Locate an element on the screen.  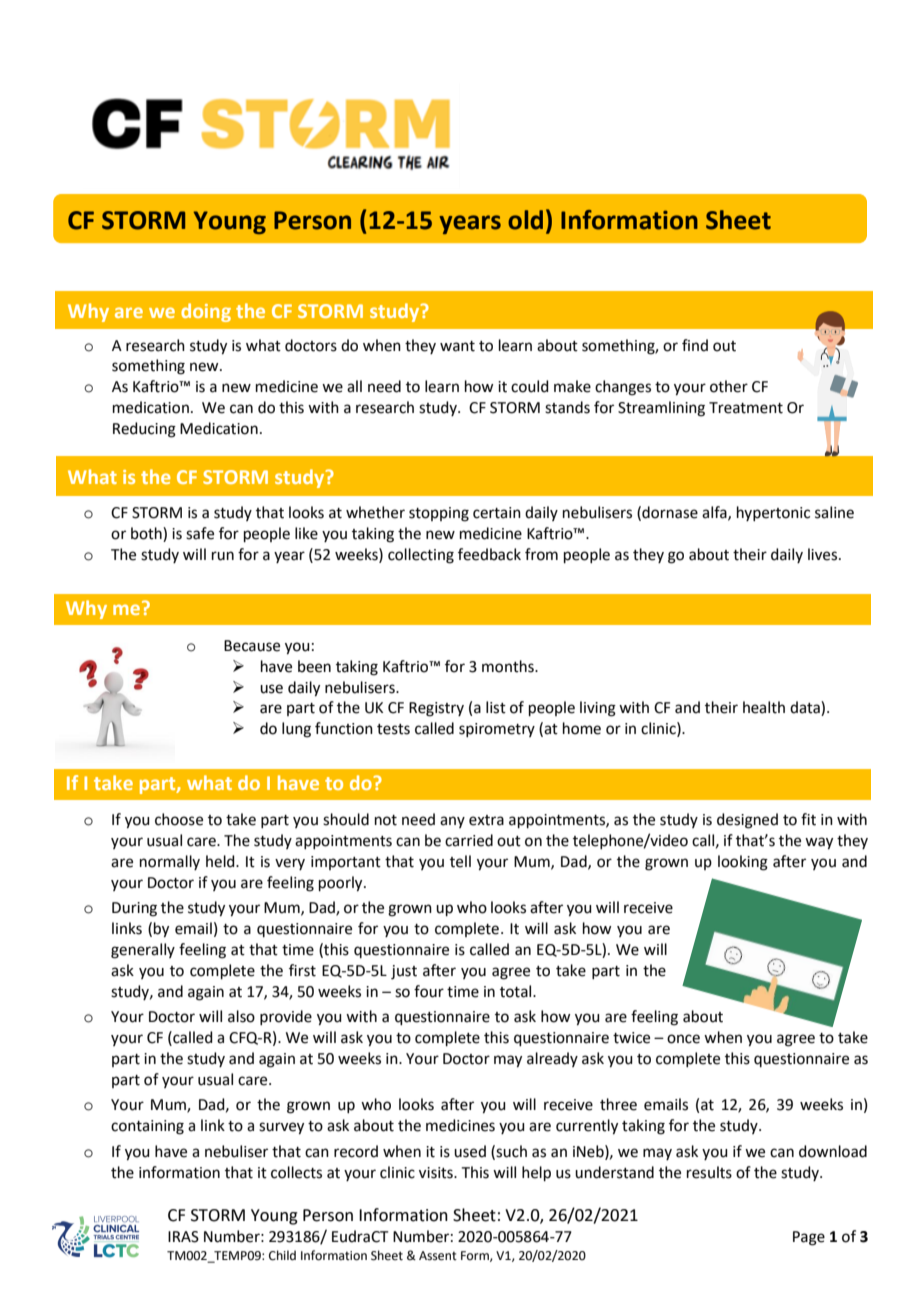
IRAS is located at coordinates (183, 1237).
